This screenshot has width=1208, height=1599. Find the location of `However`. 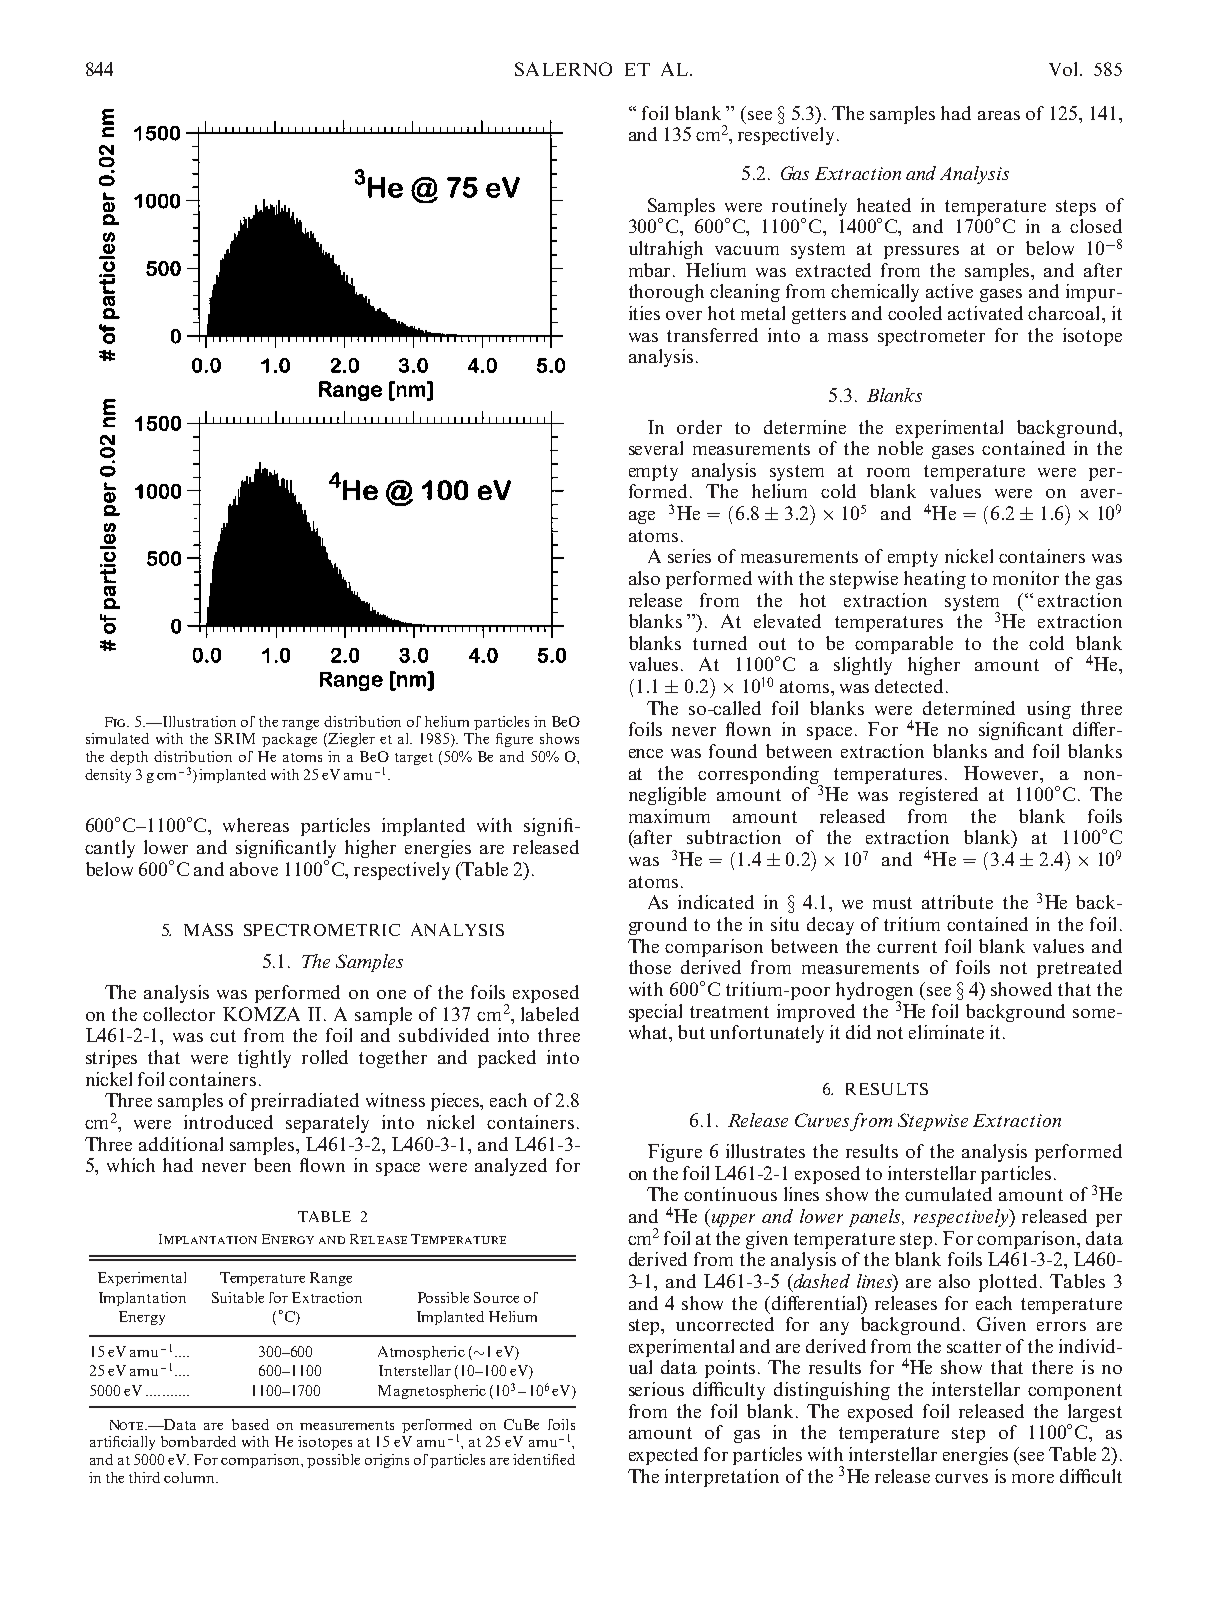

However is located at coordinates (1003, 773).
